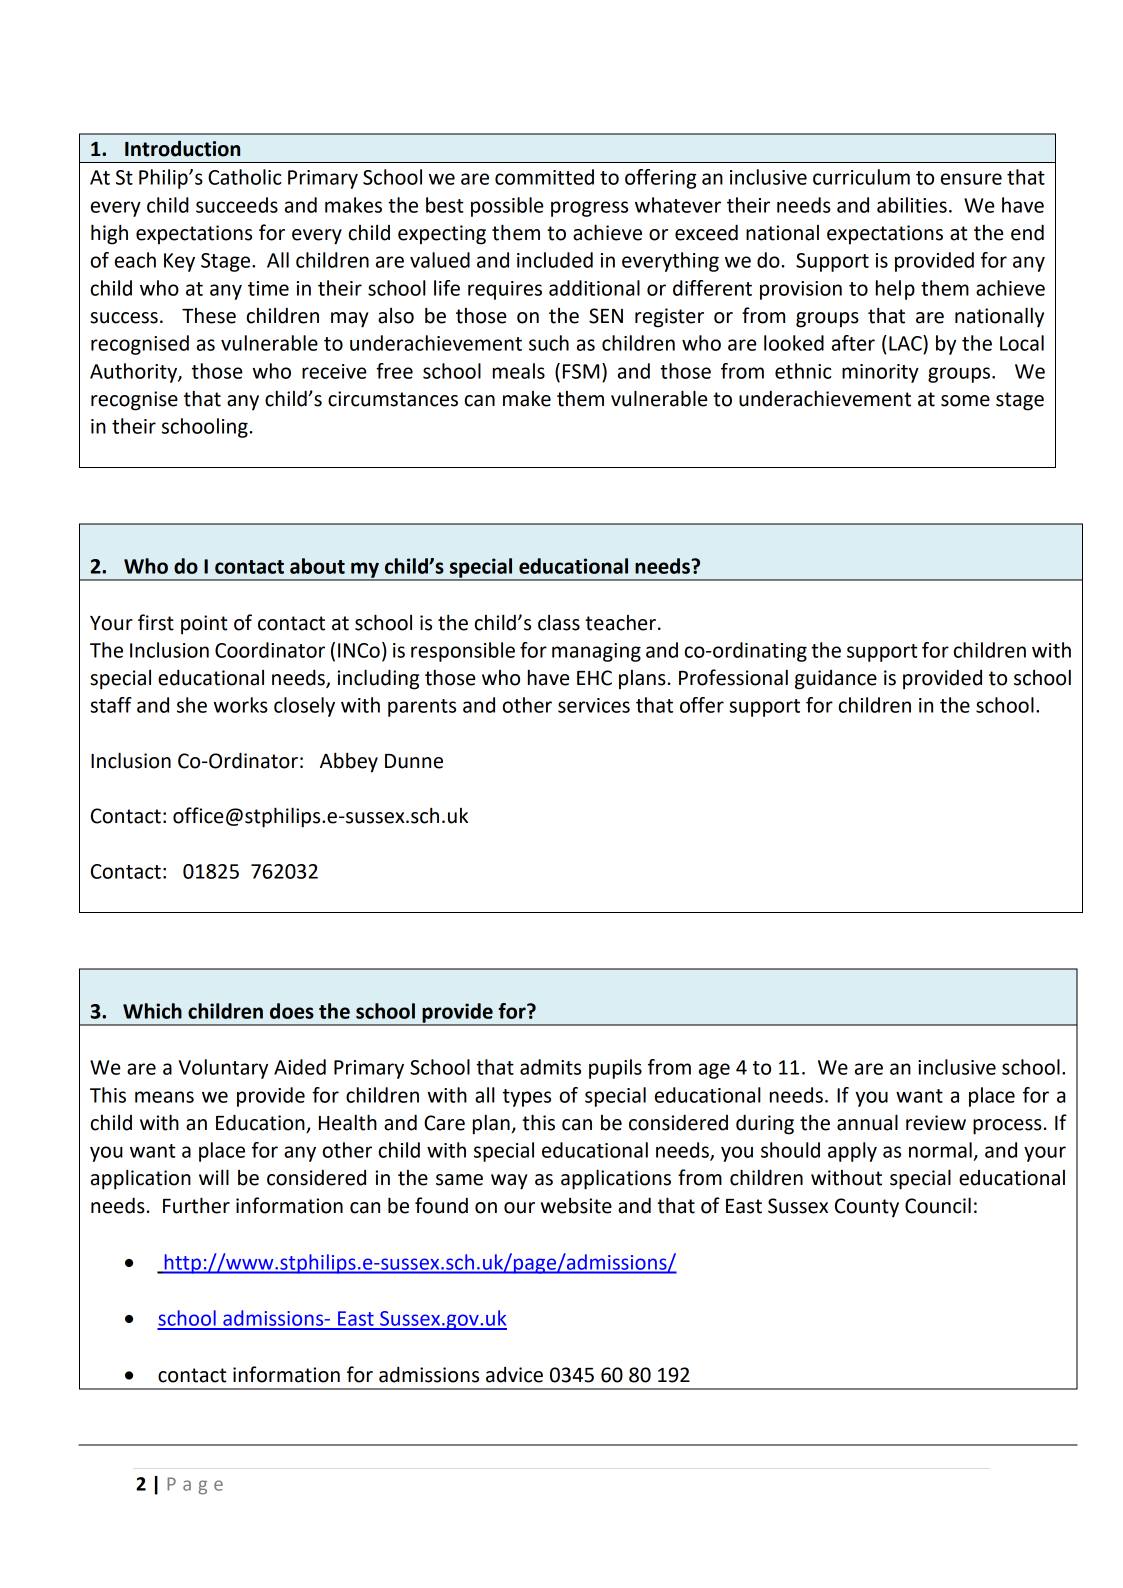 Image resolution: width=1123 pixels, height=1588 pixels. What do you see at coordinates (414, 761) in the screenshot?
I see `Dunne` at bounding box center [414, 761].
